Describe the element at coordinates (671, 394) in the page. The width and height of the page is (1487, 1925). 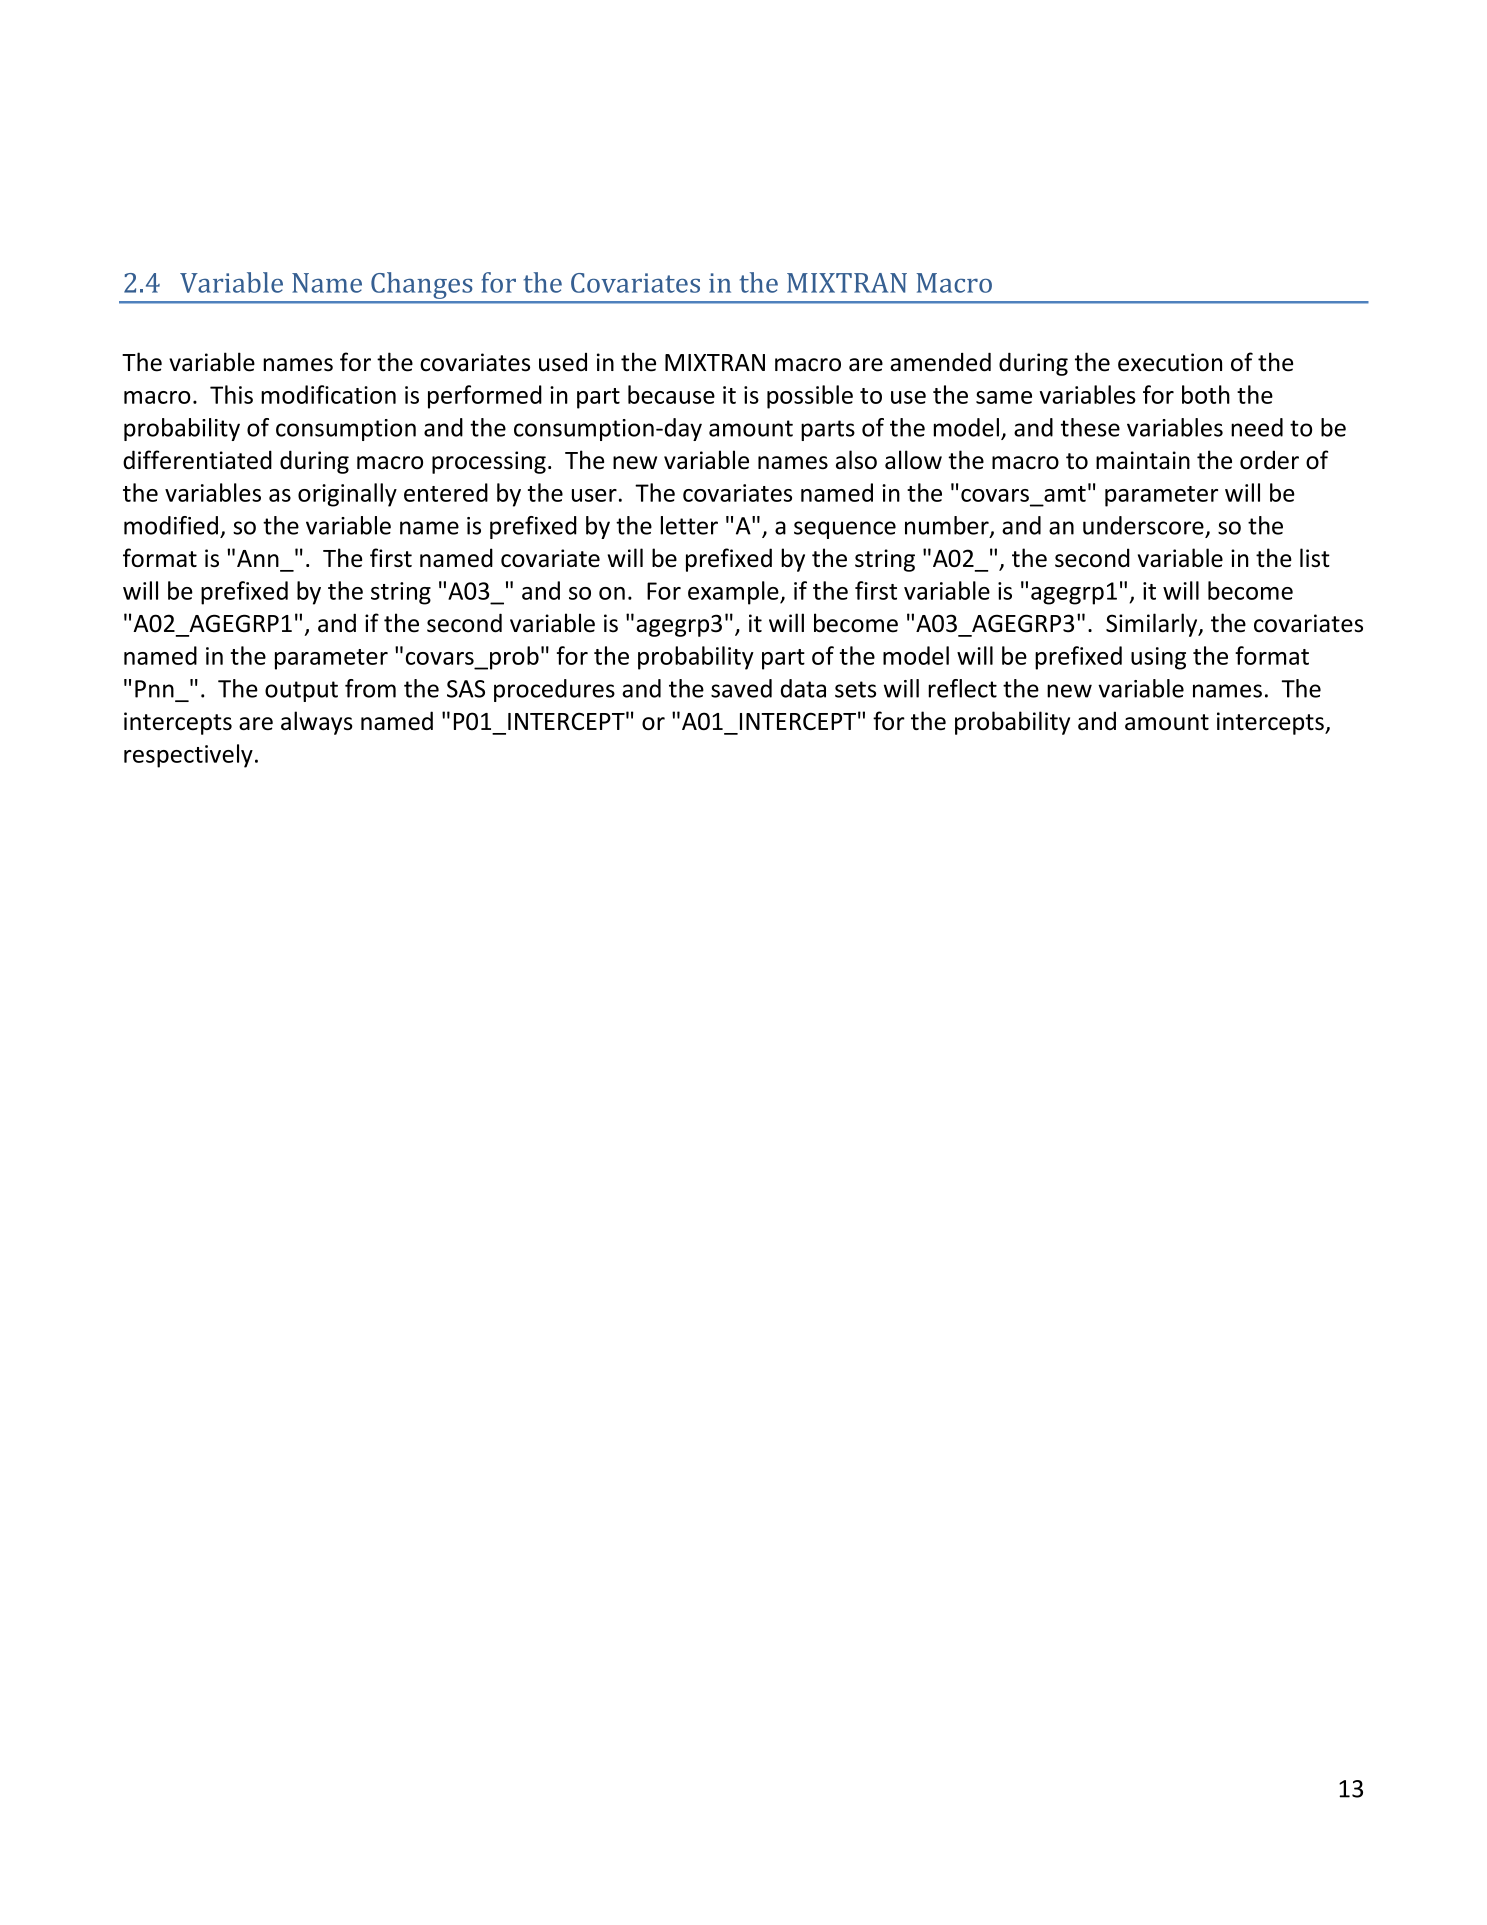
I see `because` at that location.
